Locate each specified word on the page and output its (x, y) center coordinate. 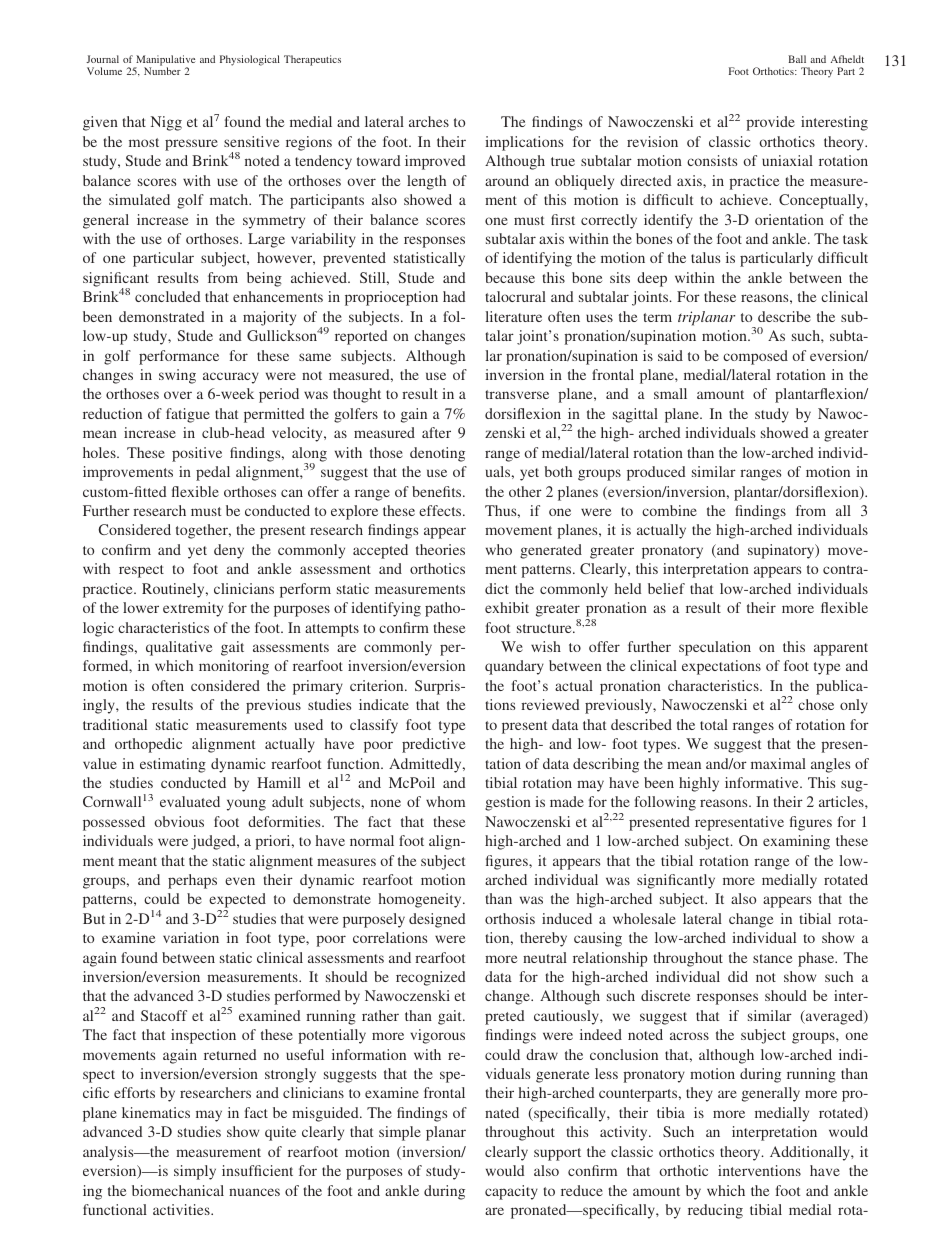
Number (162, 71)
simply (195, 1172)
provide (770, 123)
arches (429, 121)
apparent (841, 649)
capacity (511, 1192)
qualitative (179, 648)
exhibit (507, 607)
